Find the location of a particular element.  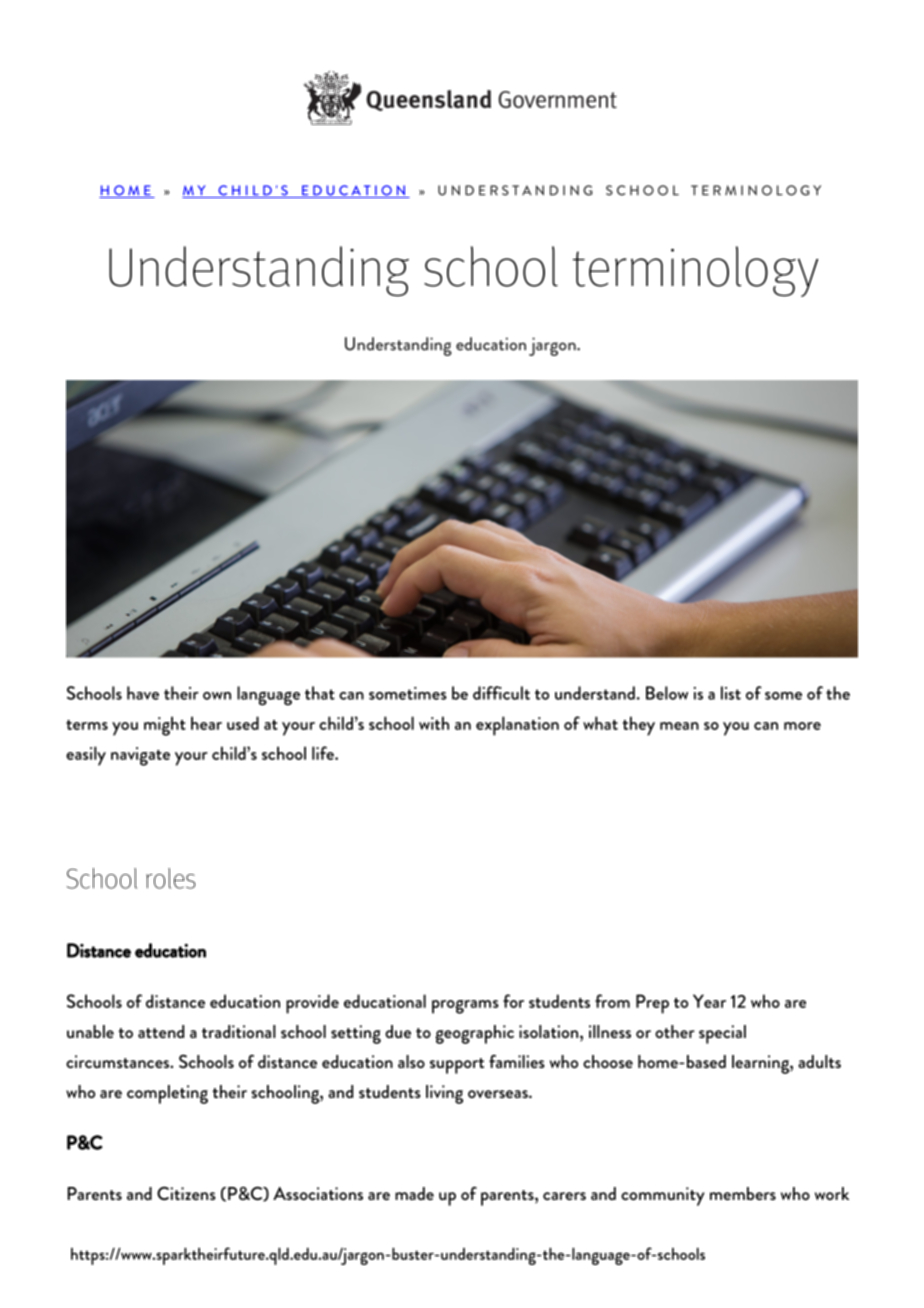

with is located at coordinates (434, 723).
